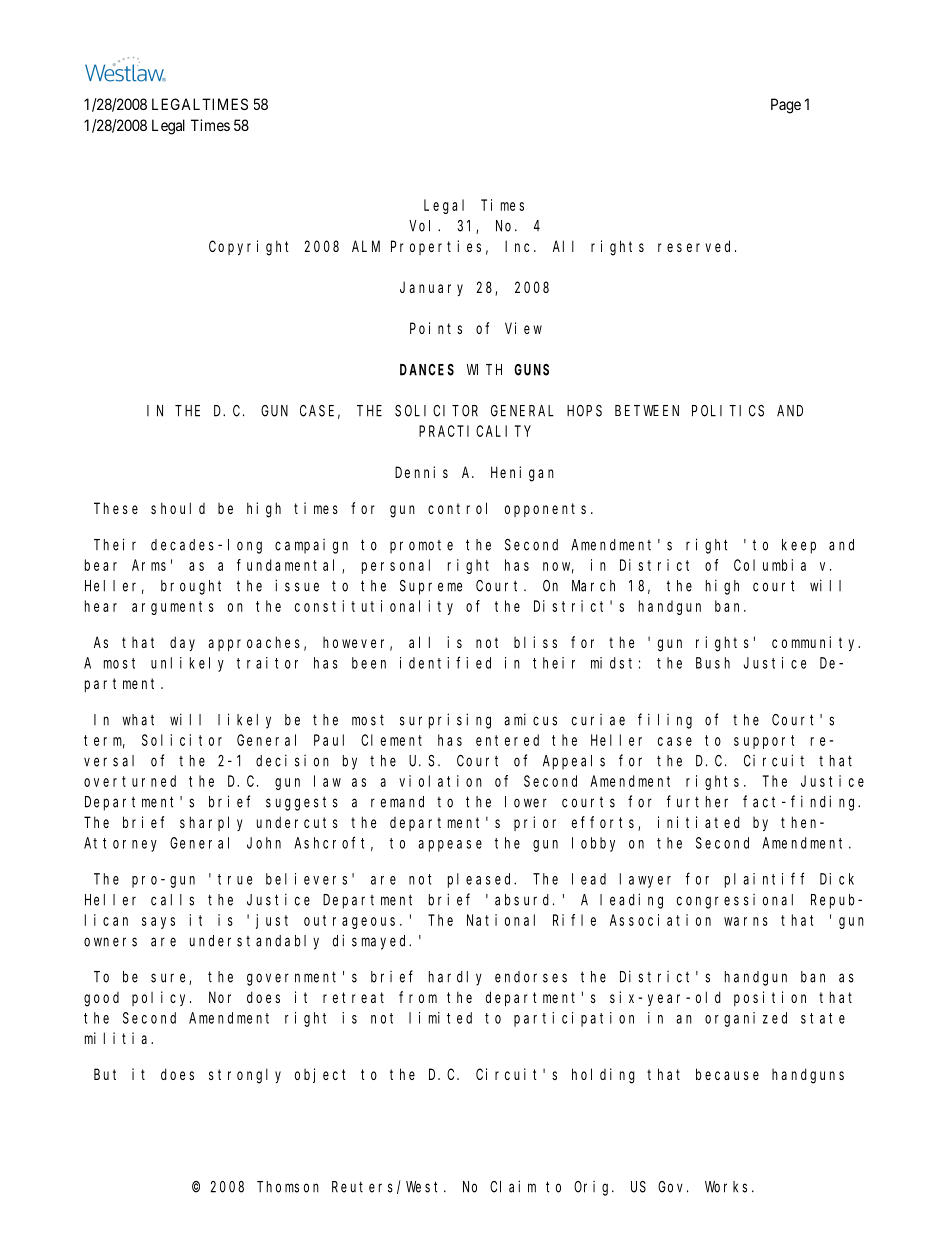  What do you see at coordinates (746, 921) in the screenshot?
I see `warns` at bounding box center [746, 921].
